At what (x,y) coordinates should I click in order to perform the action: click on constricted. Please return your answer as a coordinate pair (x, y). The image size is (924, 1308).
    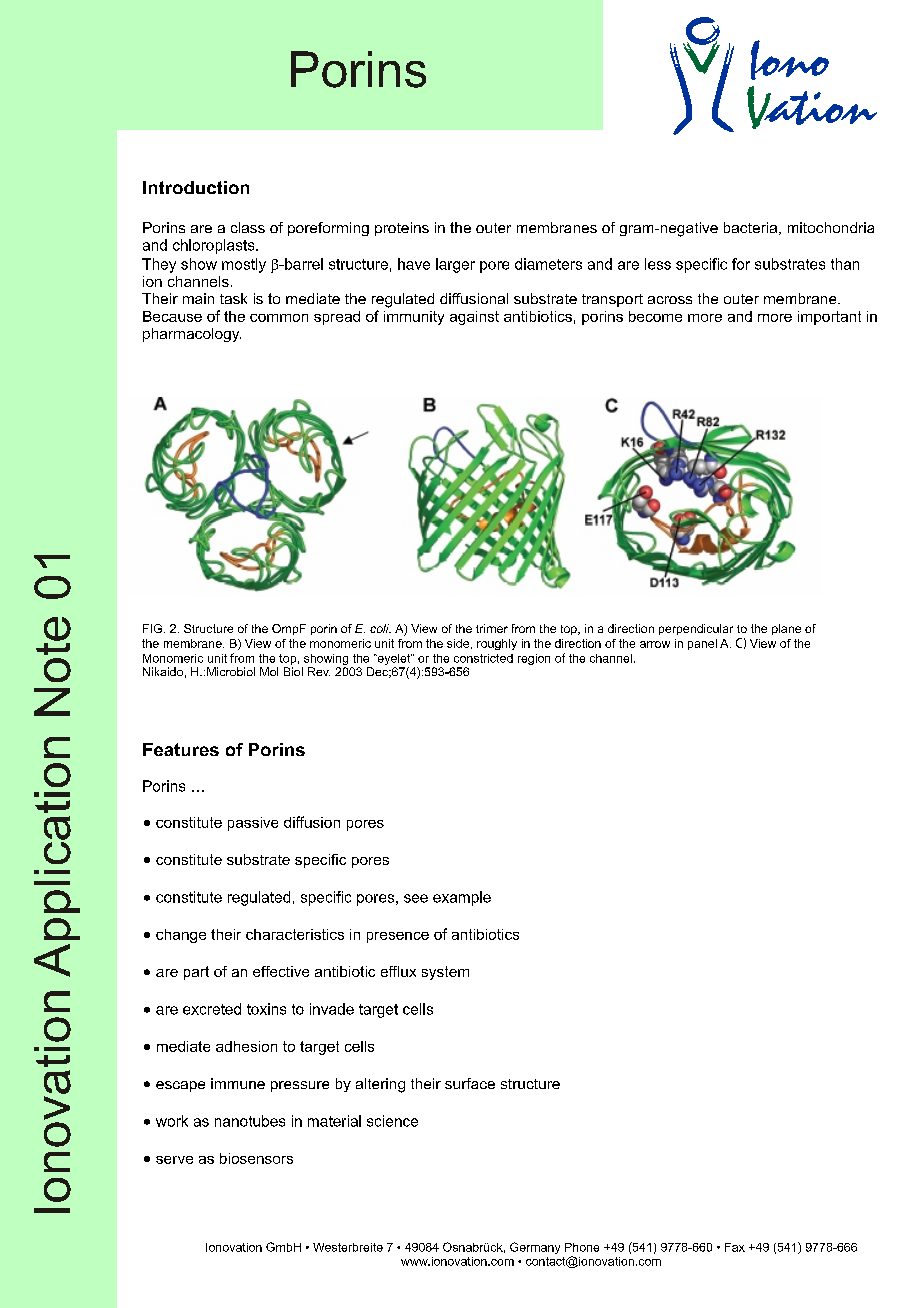
    Looking at the image, I should click on (483, 658).
